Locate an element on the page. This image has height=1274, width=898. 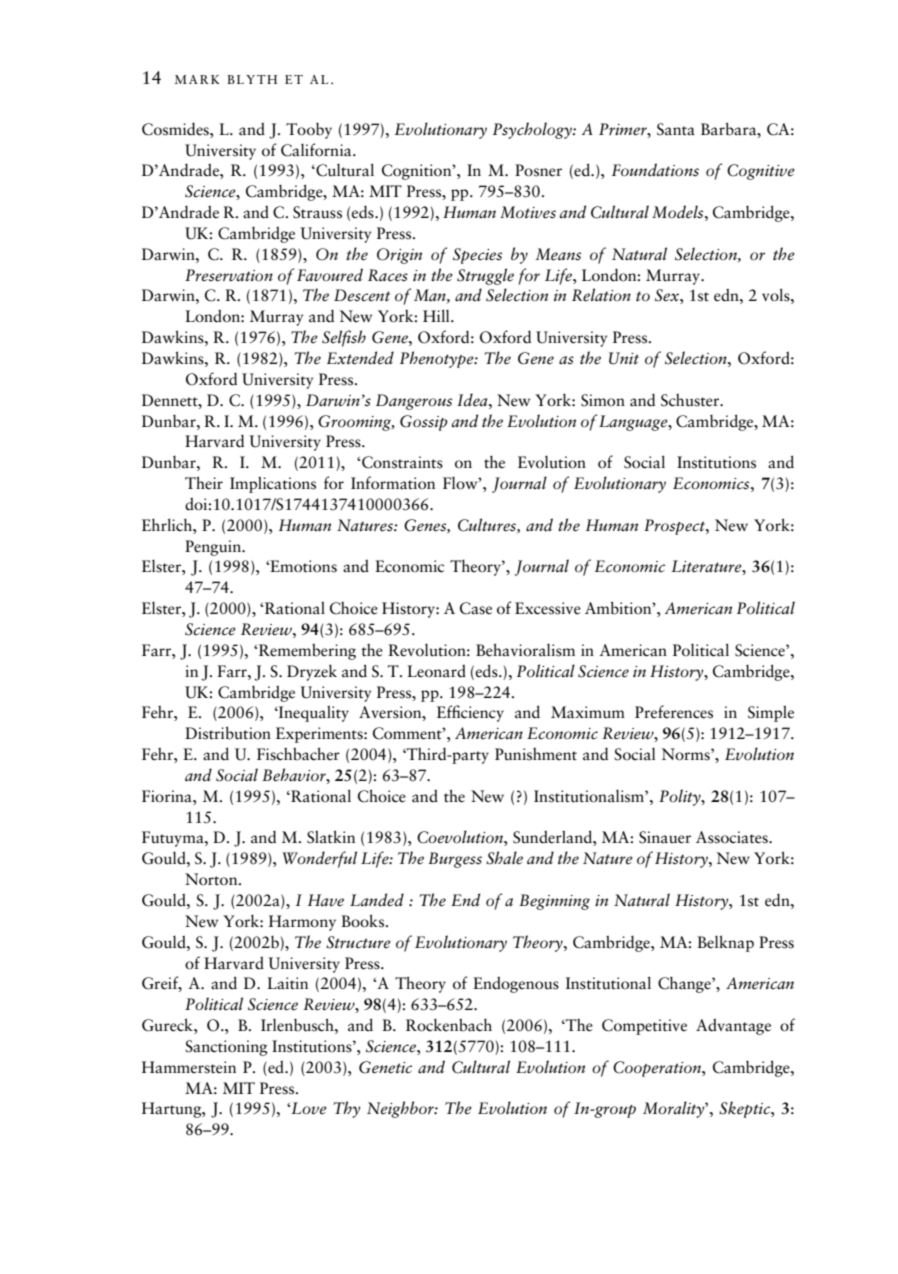
Schuster is located at coordinates (691, 400).
